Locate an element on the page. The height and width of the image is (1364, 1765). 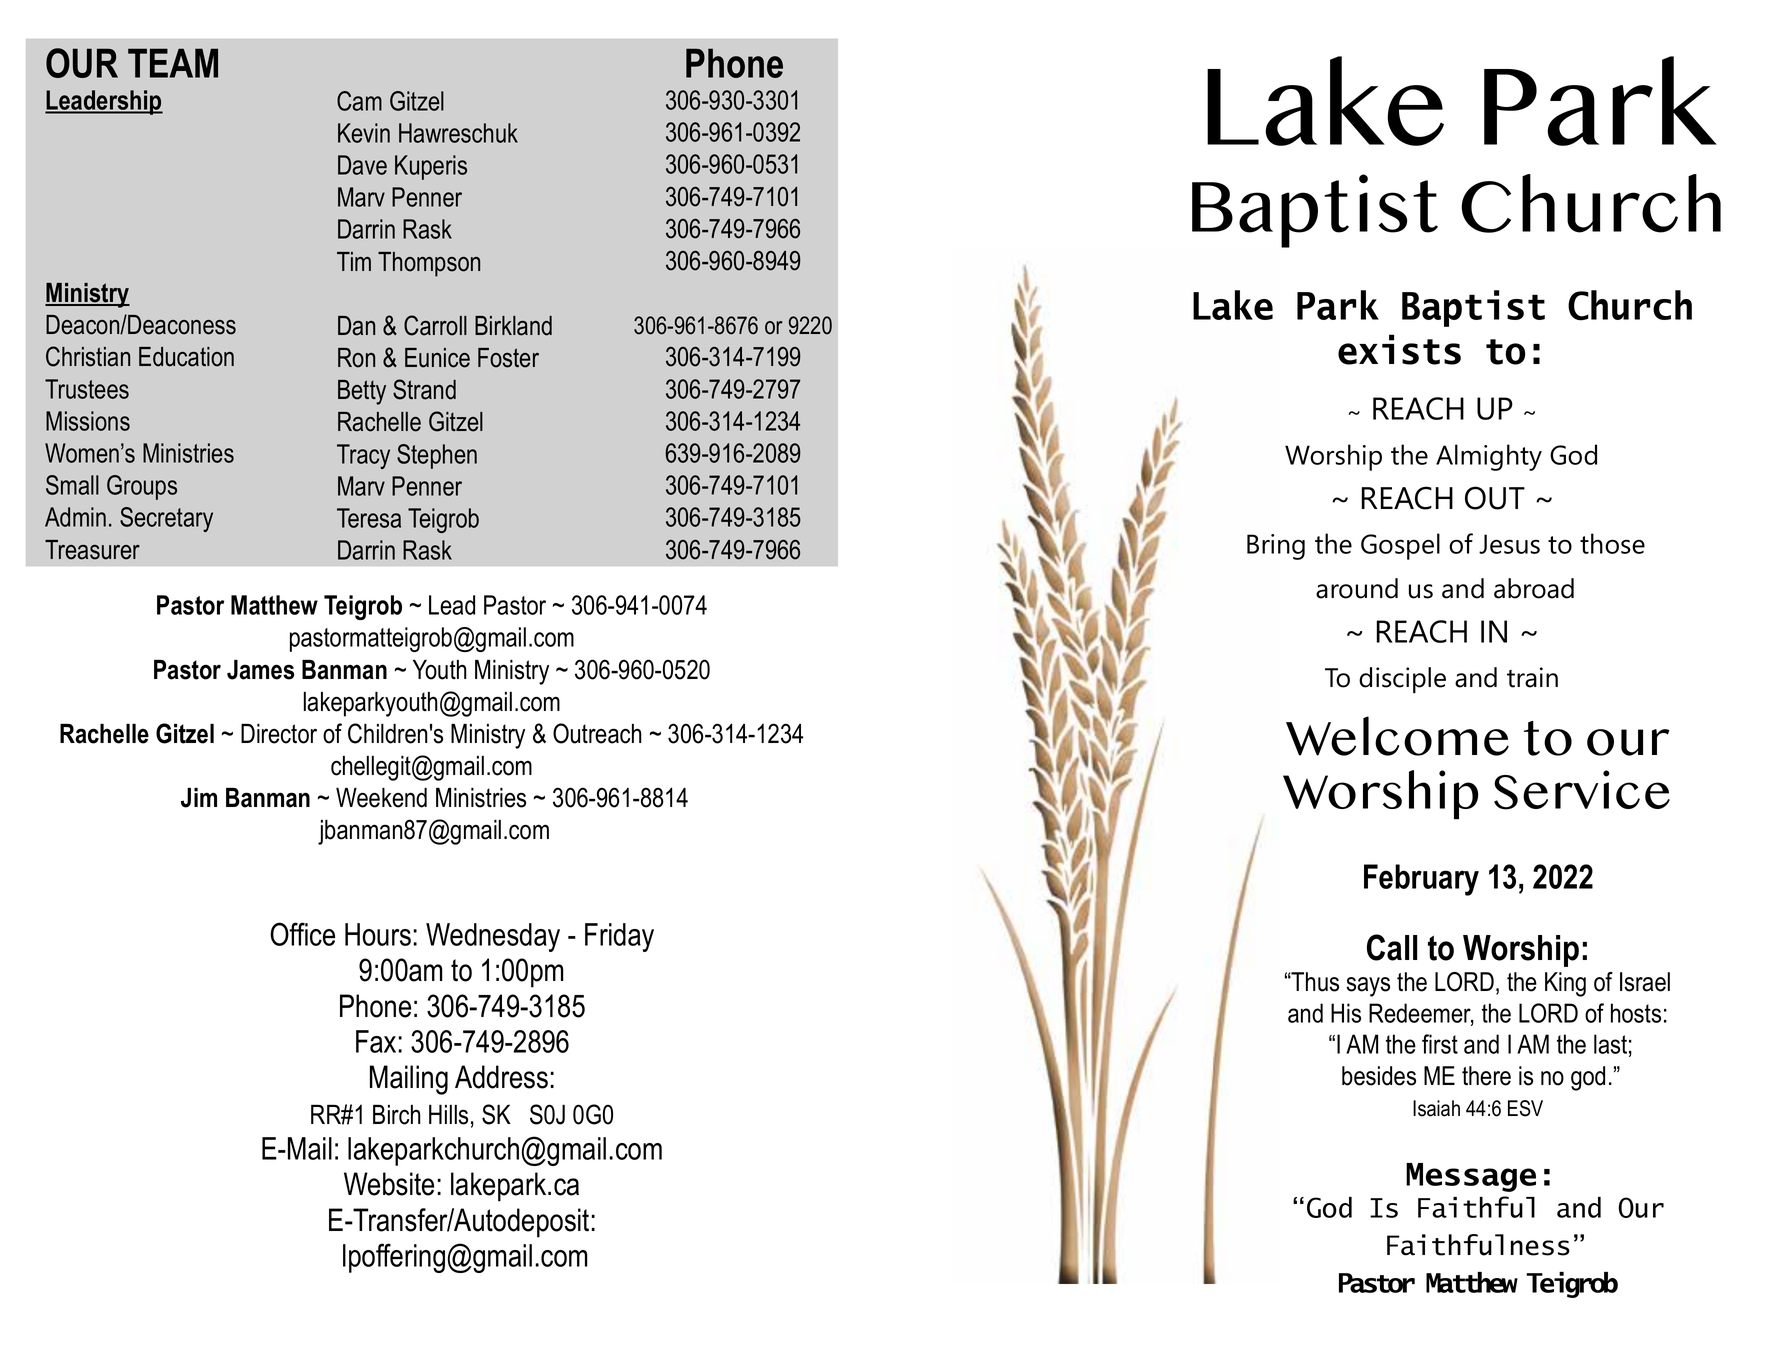
Friday is located at coordinates (619, 937).
